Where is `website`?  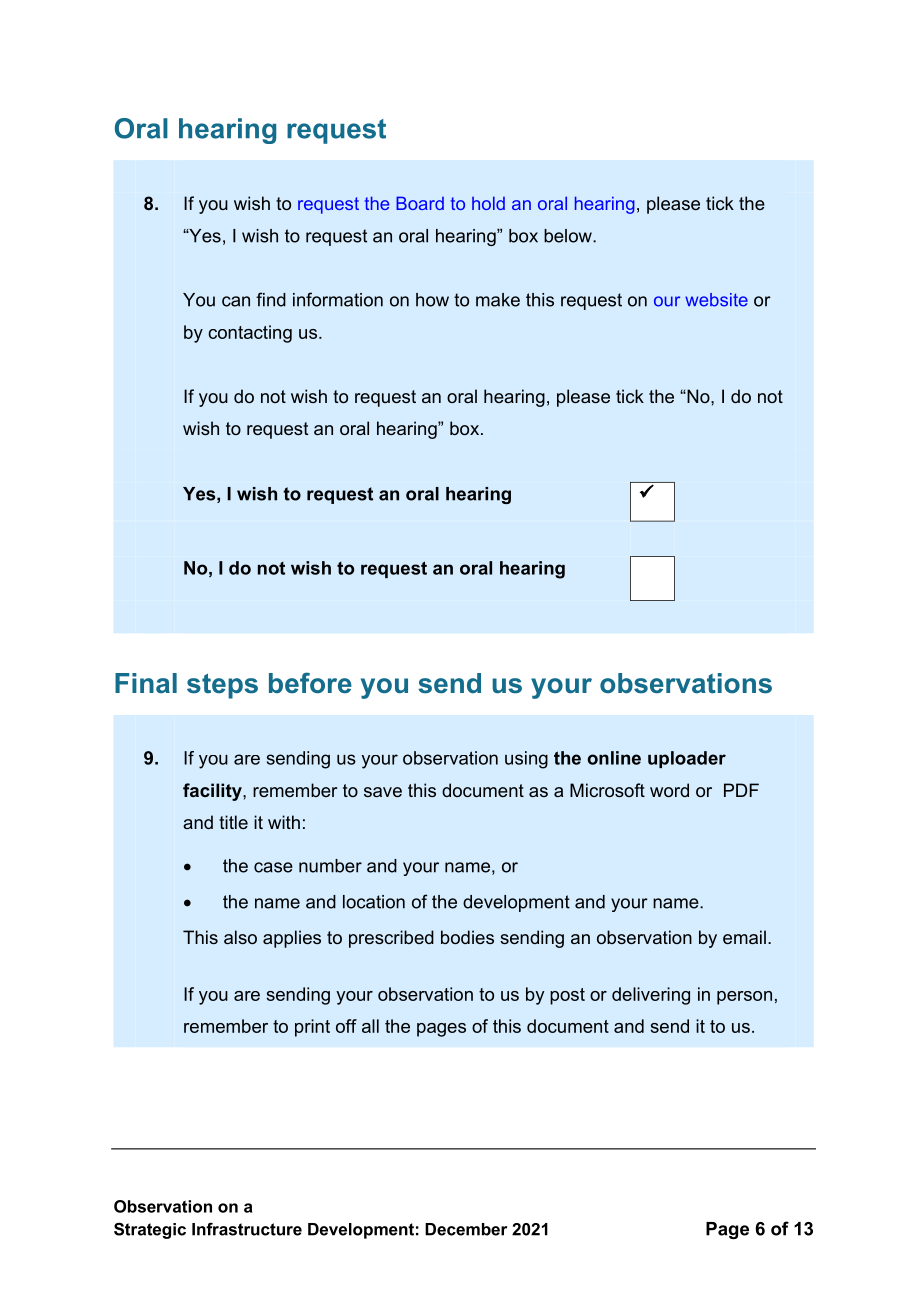
website is located at coordinates (716, 300).
